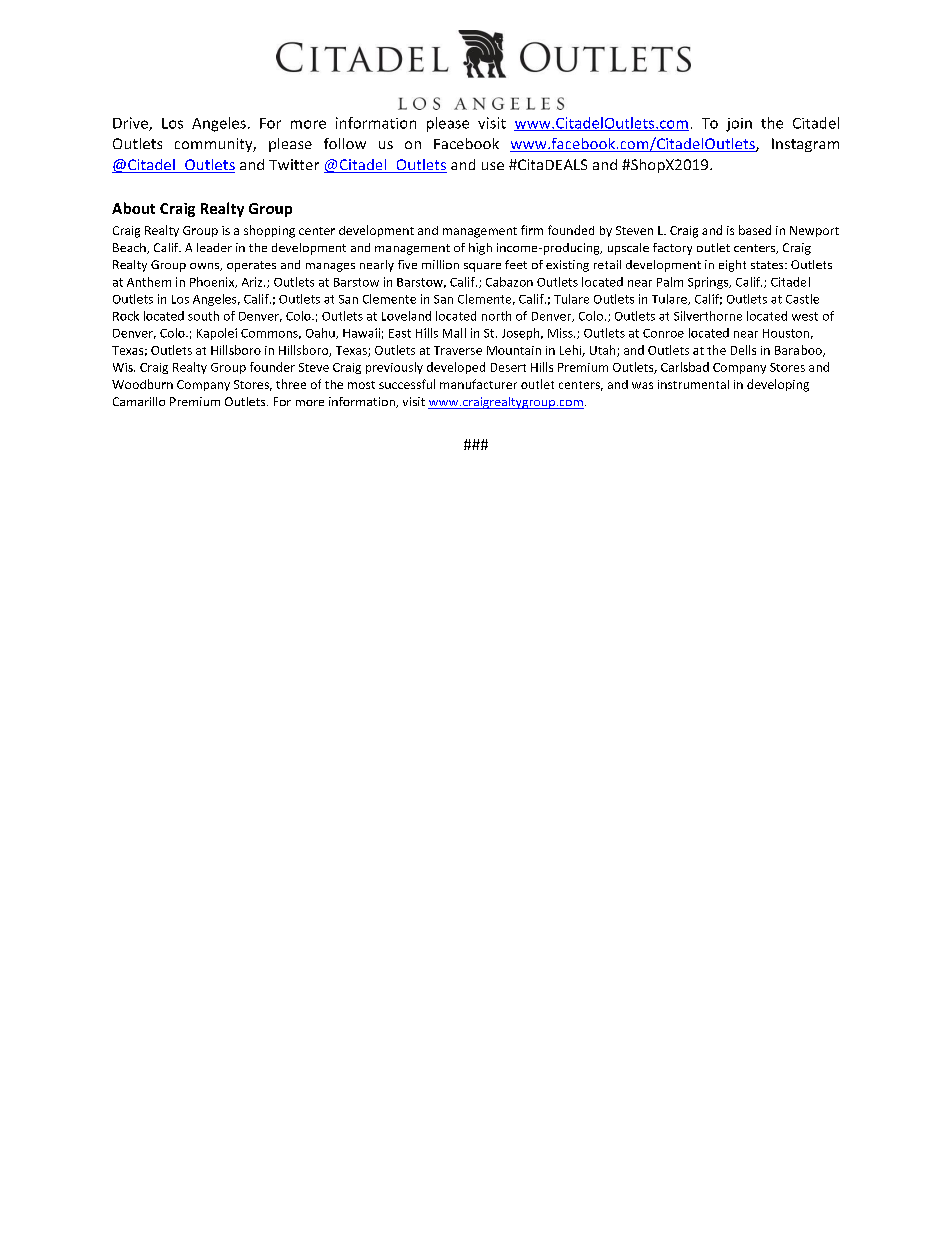 This screenshot has width=952, height=1233. I want to click on follow, so click(345, 143).
